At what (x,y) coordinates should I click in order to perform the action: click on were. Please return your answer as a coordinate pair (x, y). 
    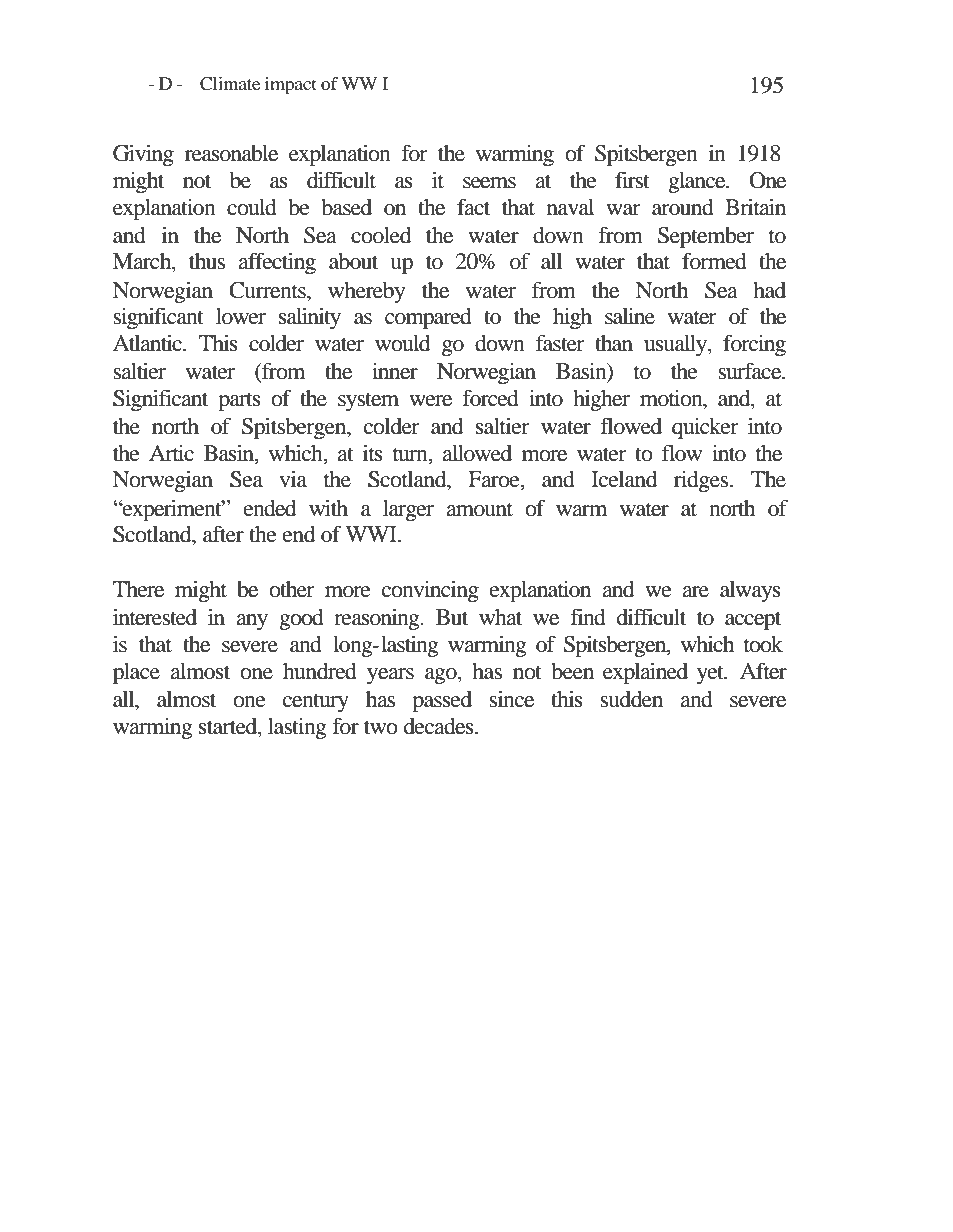
    Looking at the image, I should click on (430, 401).
